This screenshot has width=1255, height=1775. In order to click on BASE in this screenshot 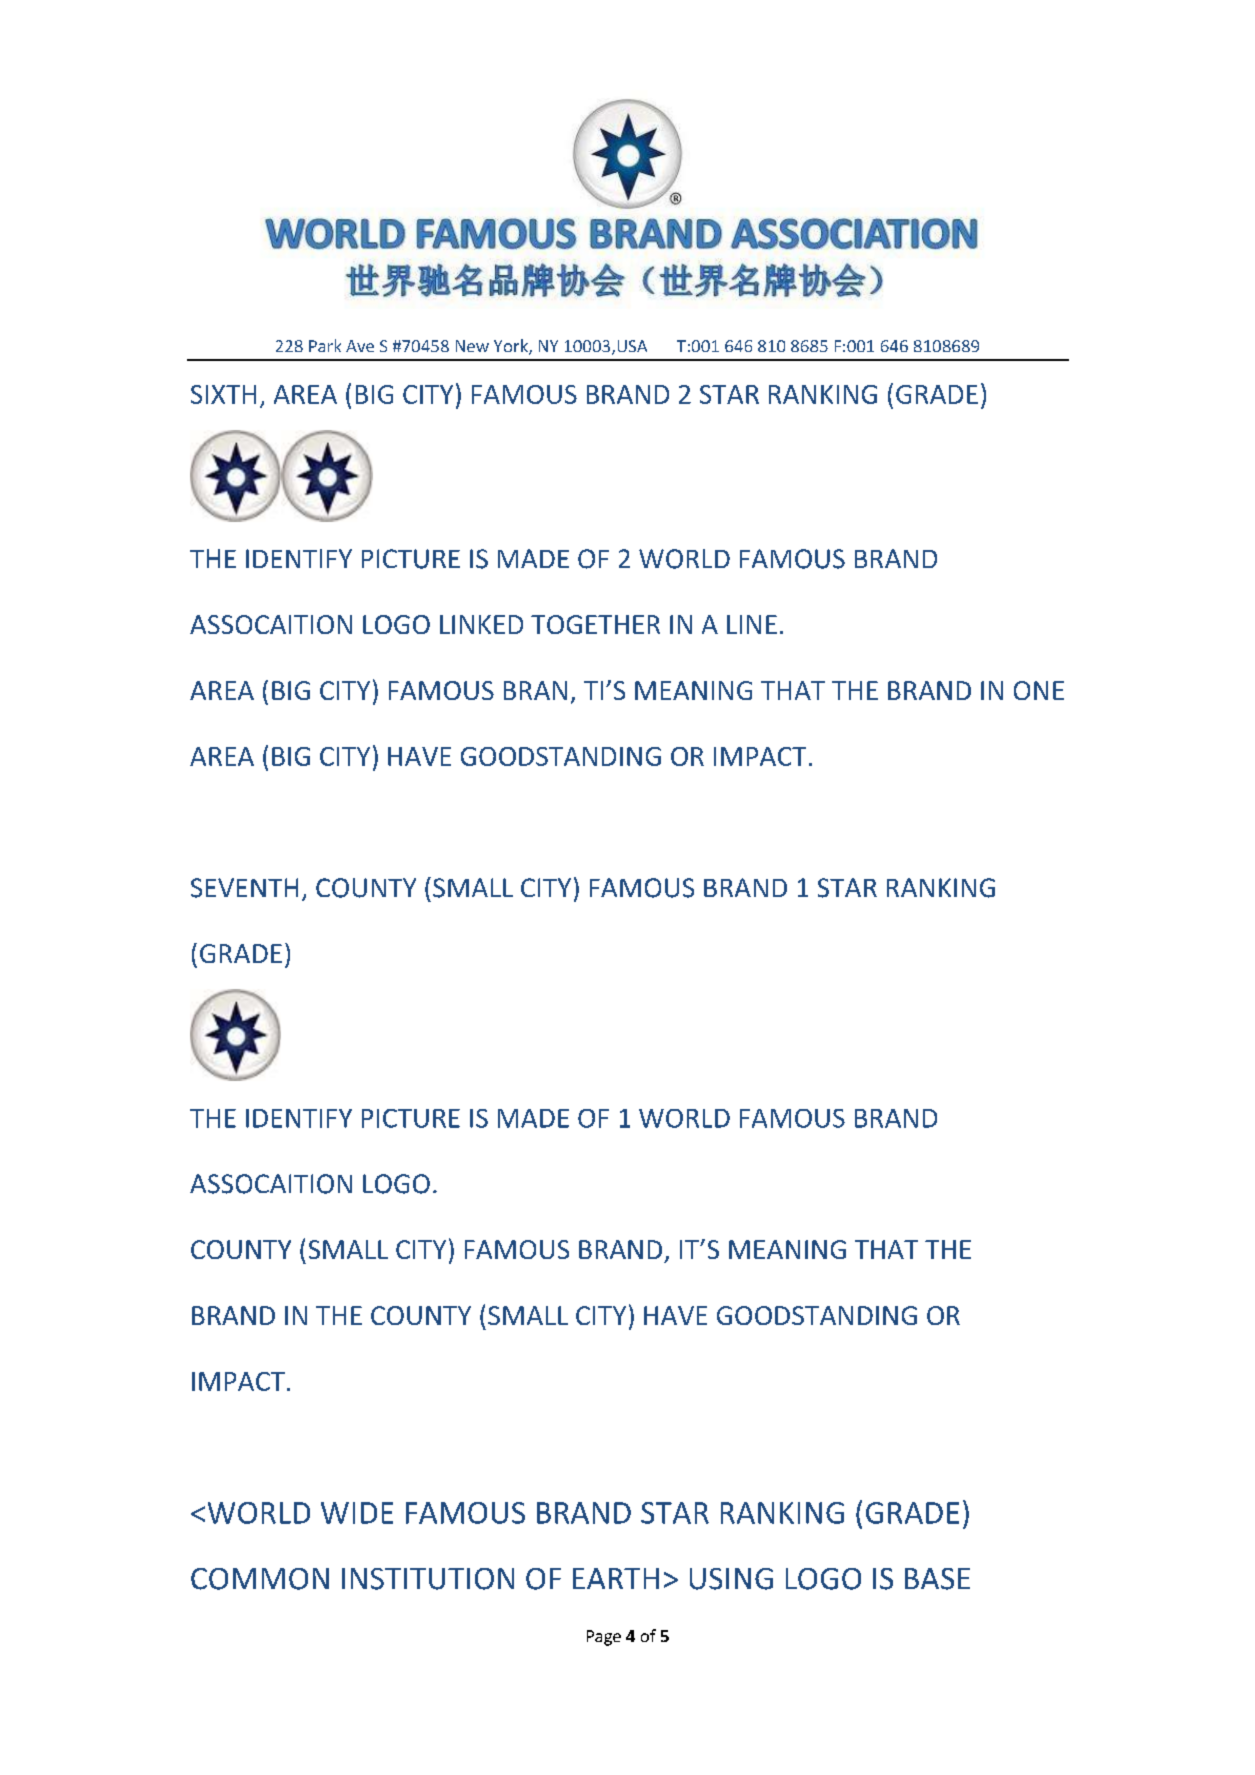, I will do `click(937, 1579)`.
